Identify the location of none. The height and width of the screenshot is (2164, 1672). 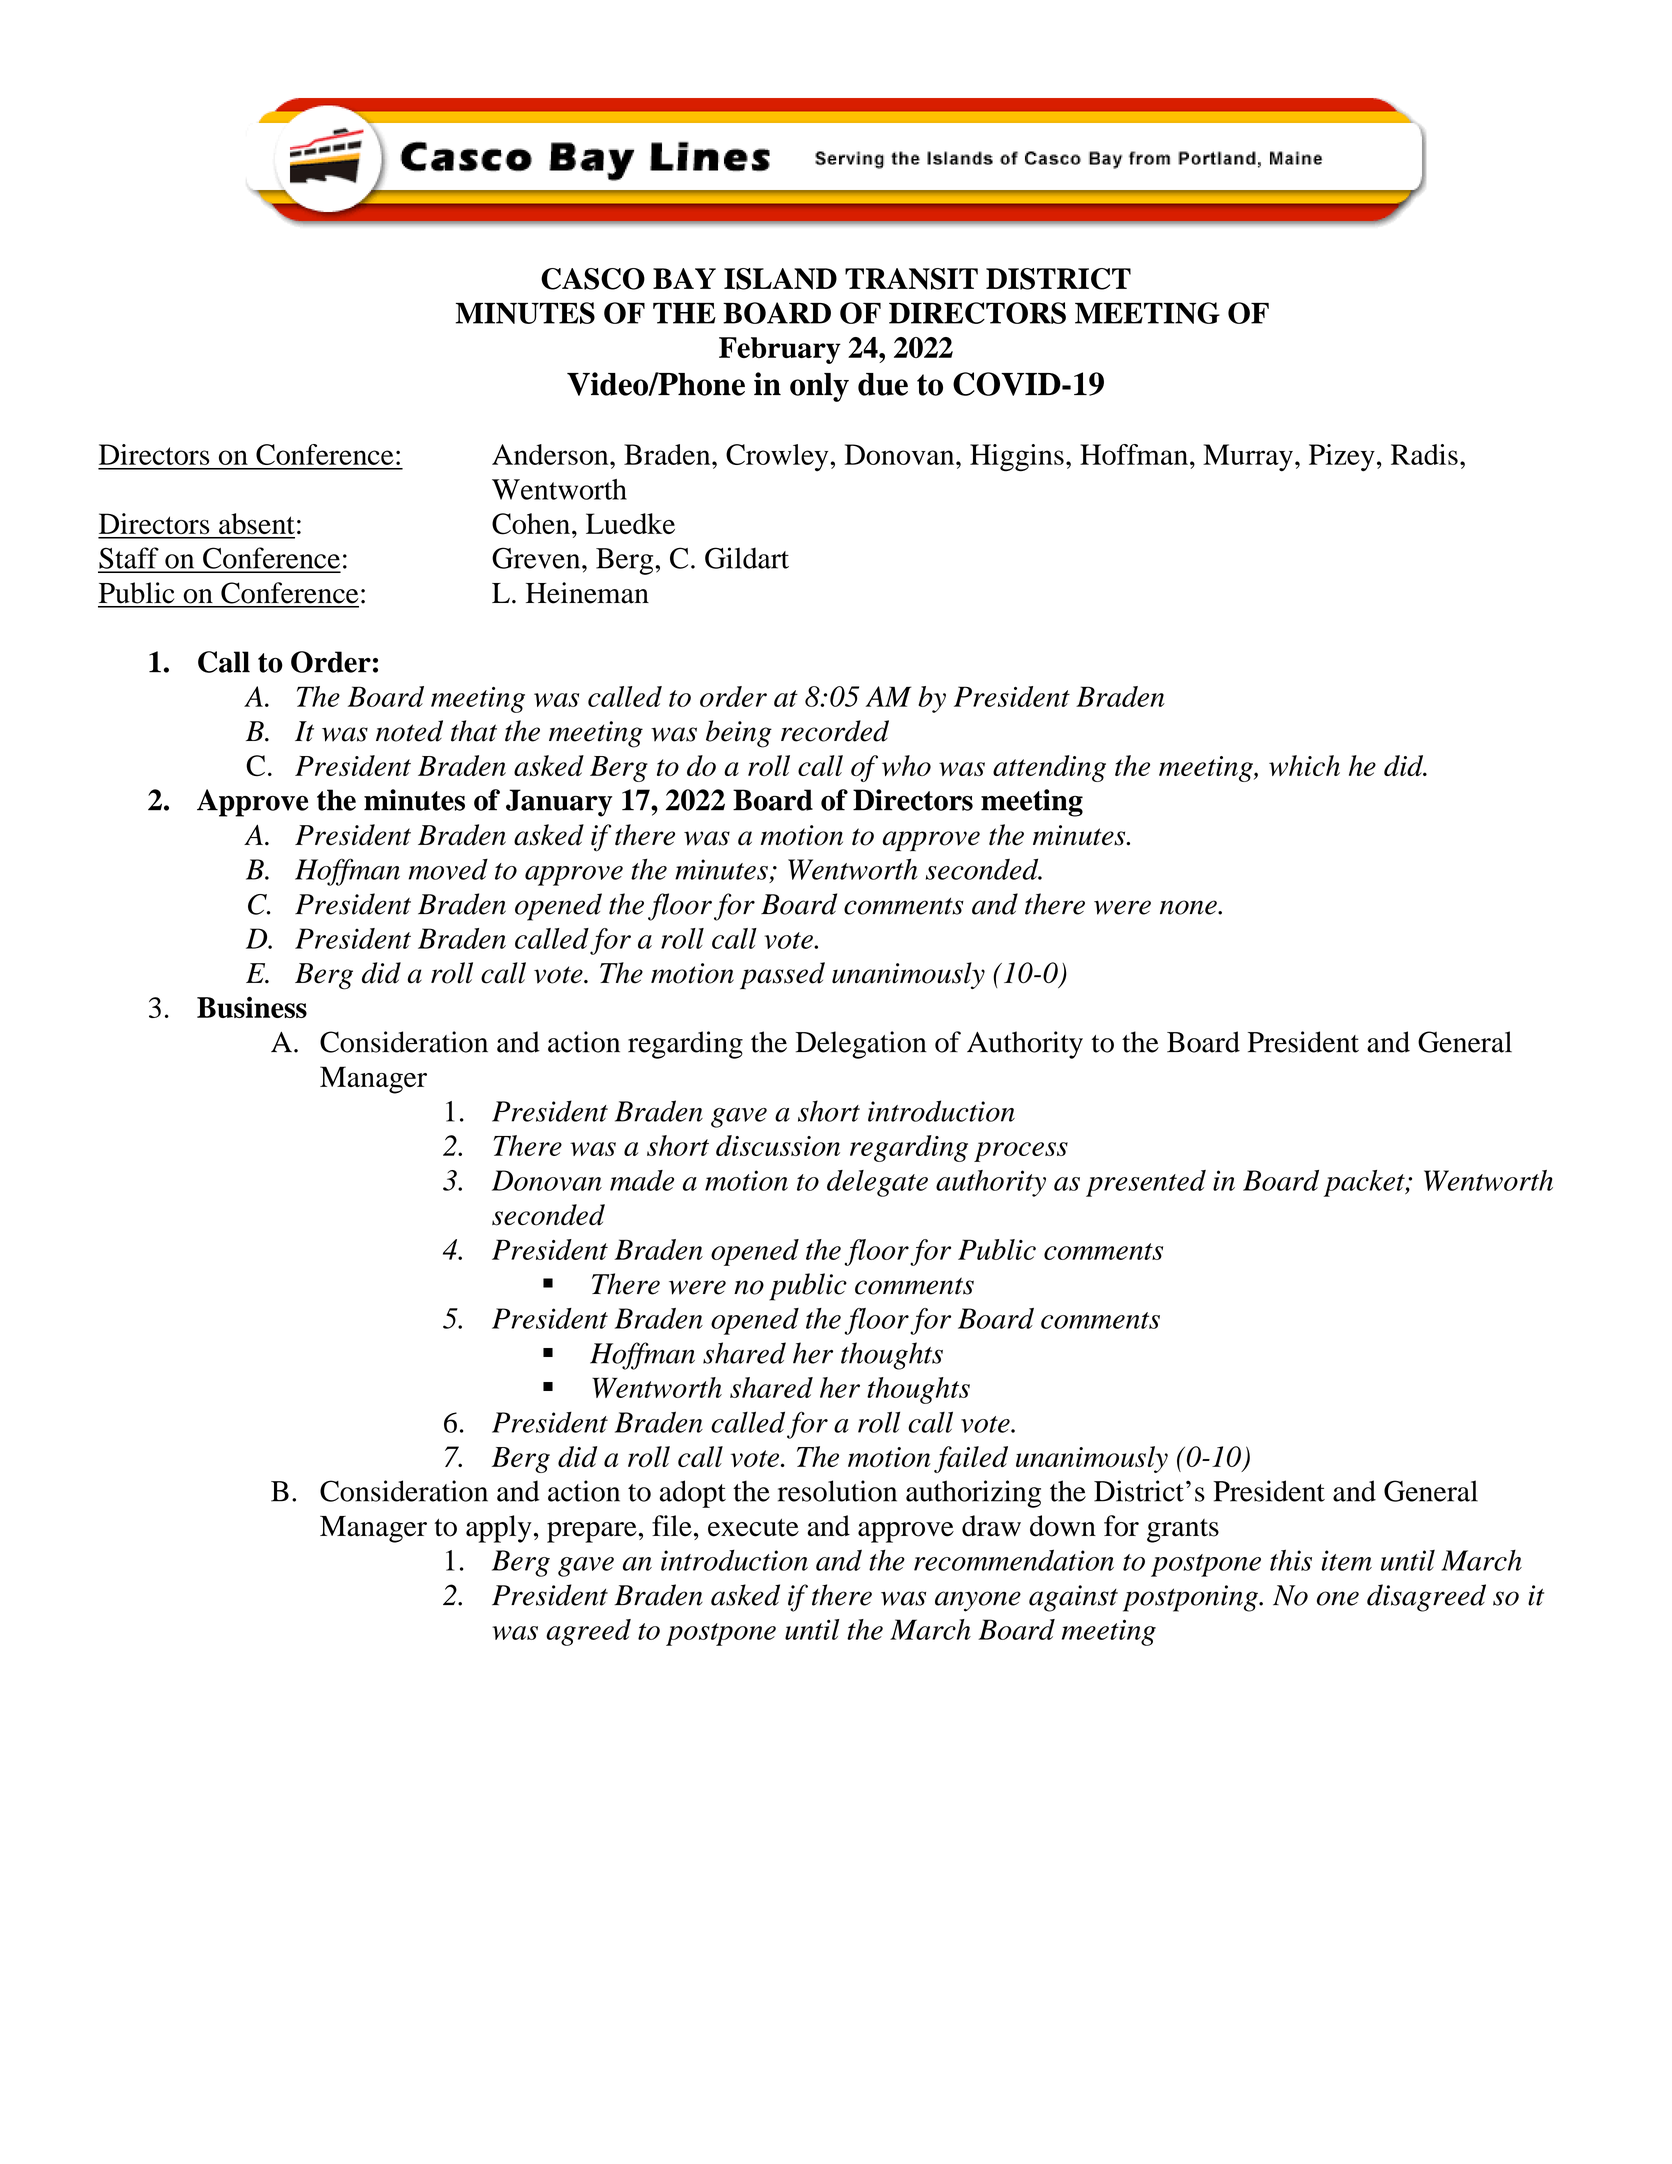
(1189, 907).
